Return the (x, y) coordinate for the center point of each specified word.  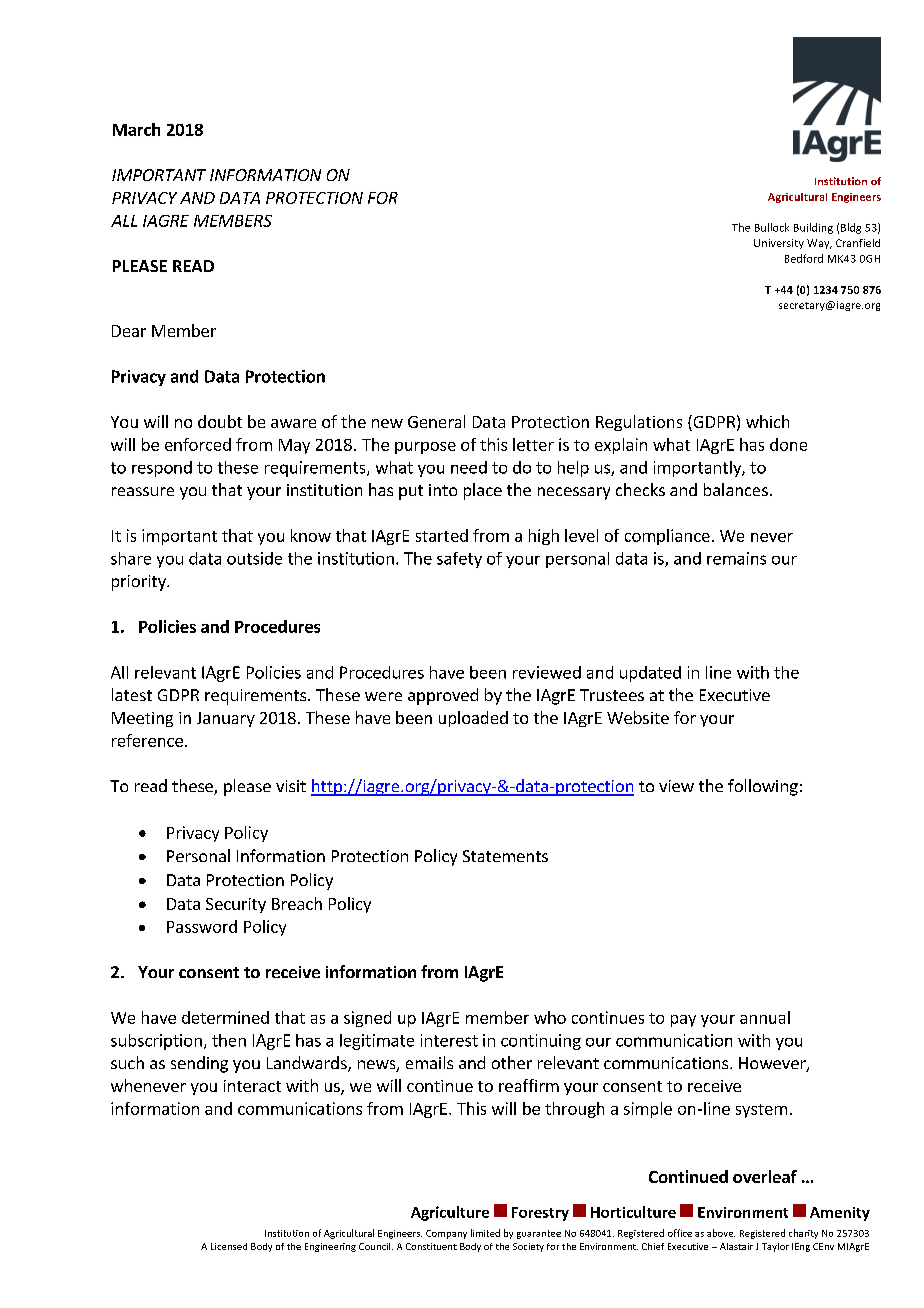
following (763, 787)
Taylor (775, 1247)
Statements (505, 856)
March (136, 129)
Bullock (772, 227)
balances (736, 489)
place (483, 491)
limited (485, 1233)
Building (813, 228)
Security (236, 905)
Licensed (229, 1246)
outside (254, 558)
